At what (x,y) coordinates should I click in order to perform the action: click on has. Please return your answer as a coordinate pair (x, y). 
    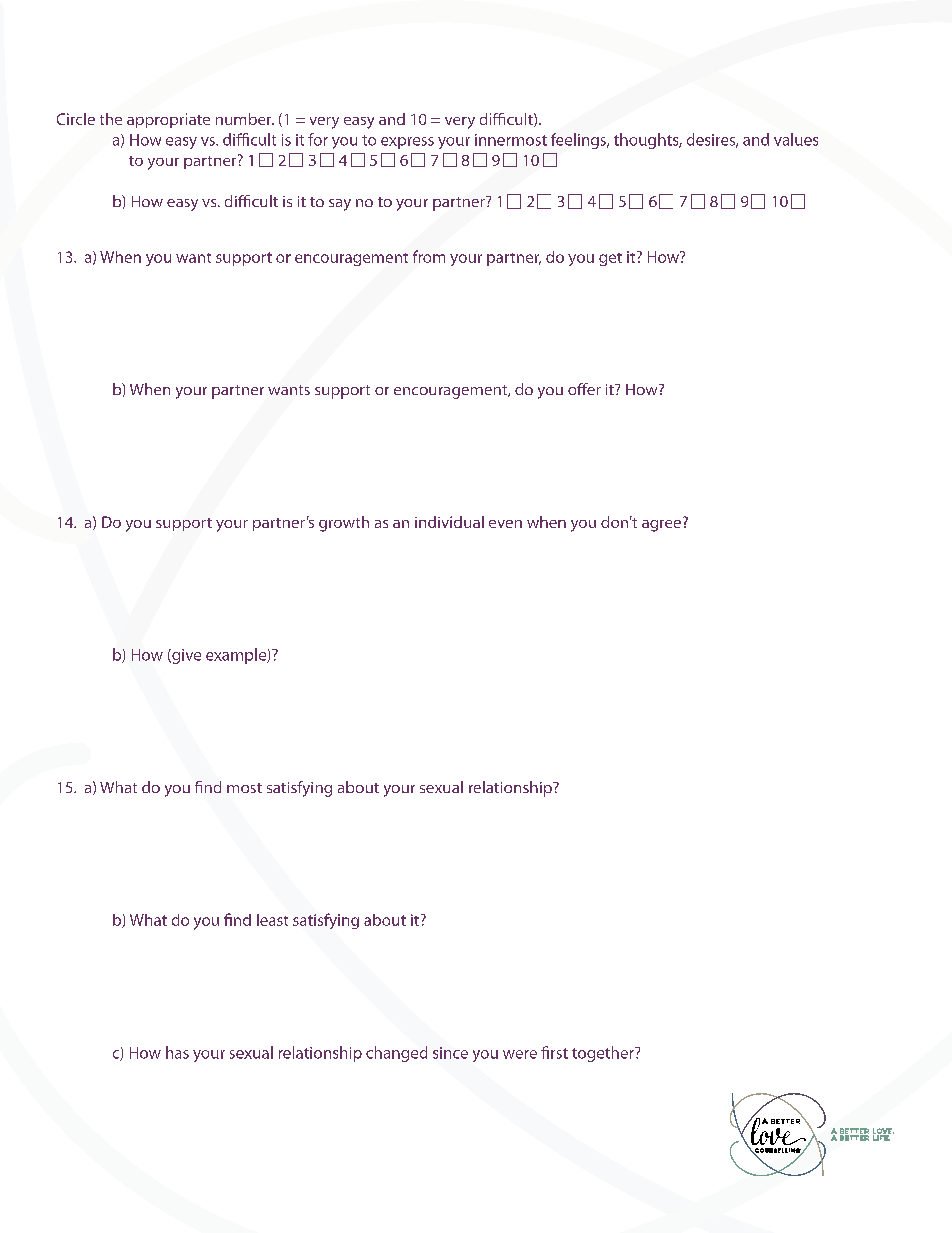
    Looking at the image, I should click on (177, 1052).
